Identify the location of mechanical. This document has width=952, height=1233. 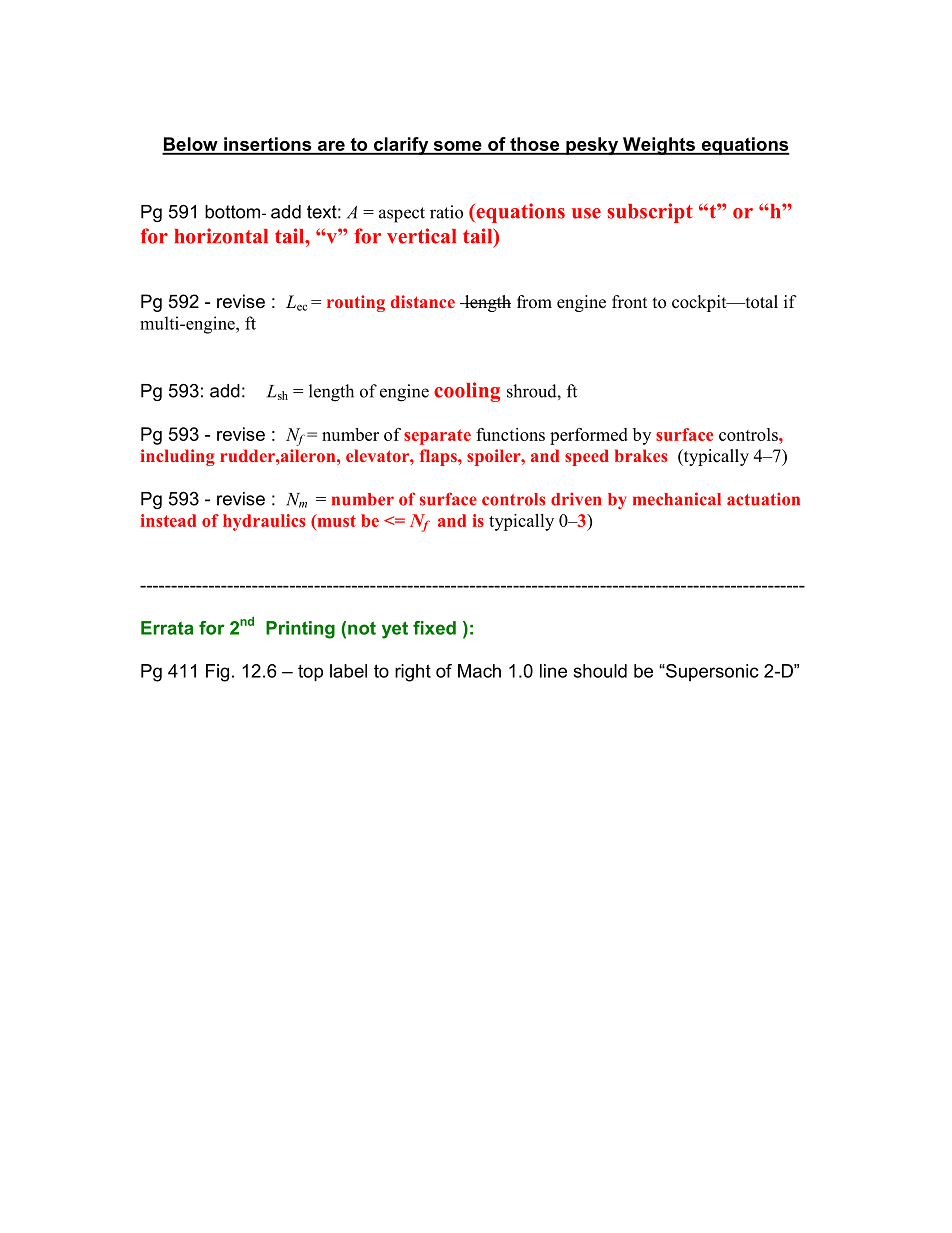
(677, 499).
